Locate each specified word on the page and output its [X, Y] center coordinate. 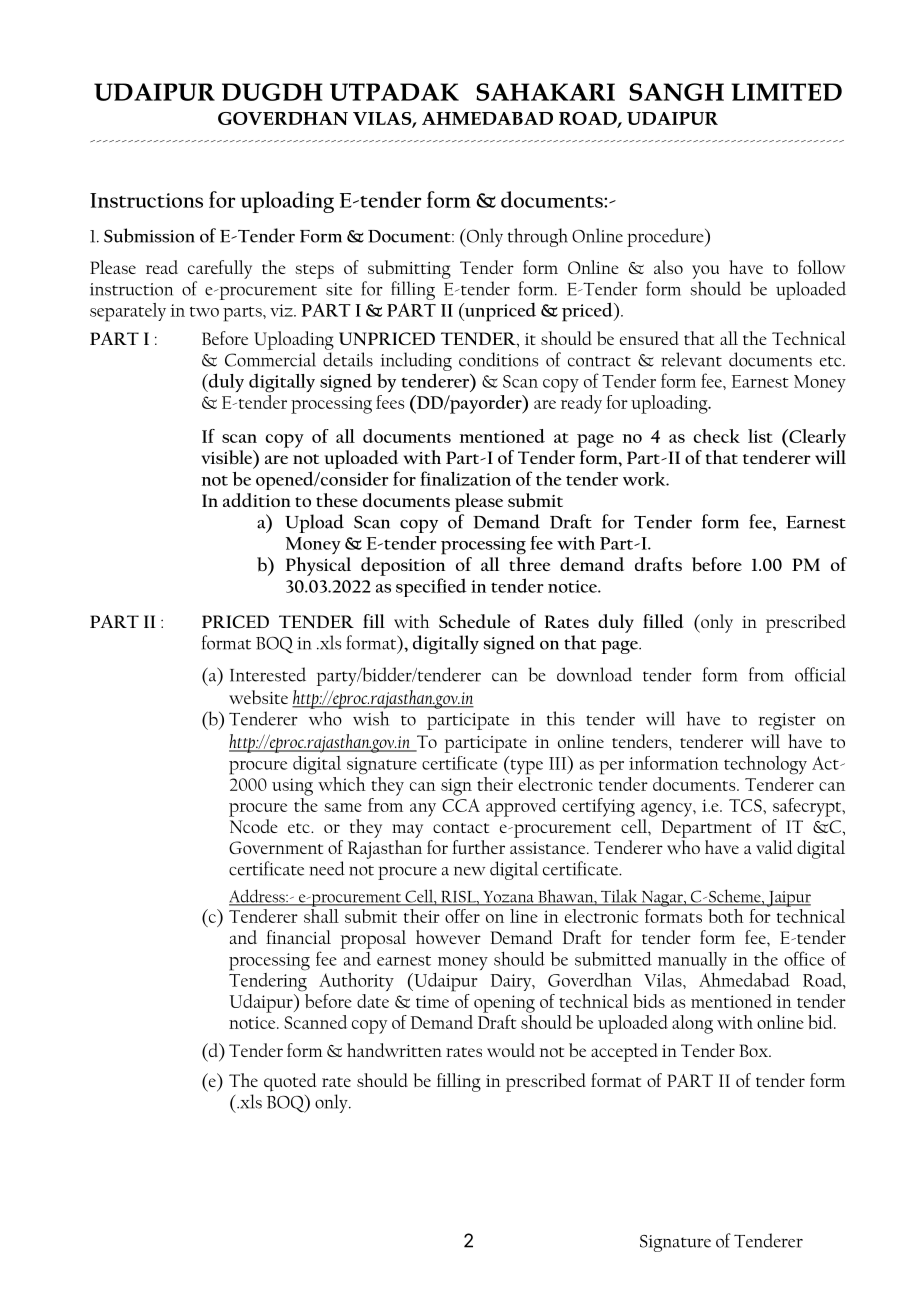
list [760, 436]
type [525, 767]
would [511, 1050]
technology [765, 765]
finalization [465, 478]
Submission [149, 235]
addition [257, 500]
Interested [268, 674]
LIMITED [786, 92]
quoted [290, 1082]
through [538, 237]
